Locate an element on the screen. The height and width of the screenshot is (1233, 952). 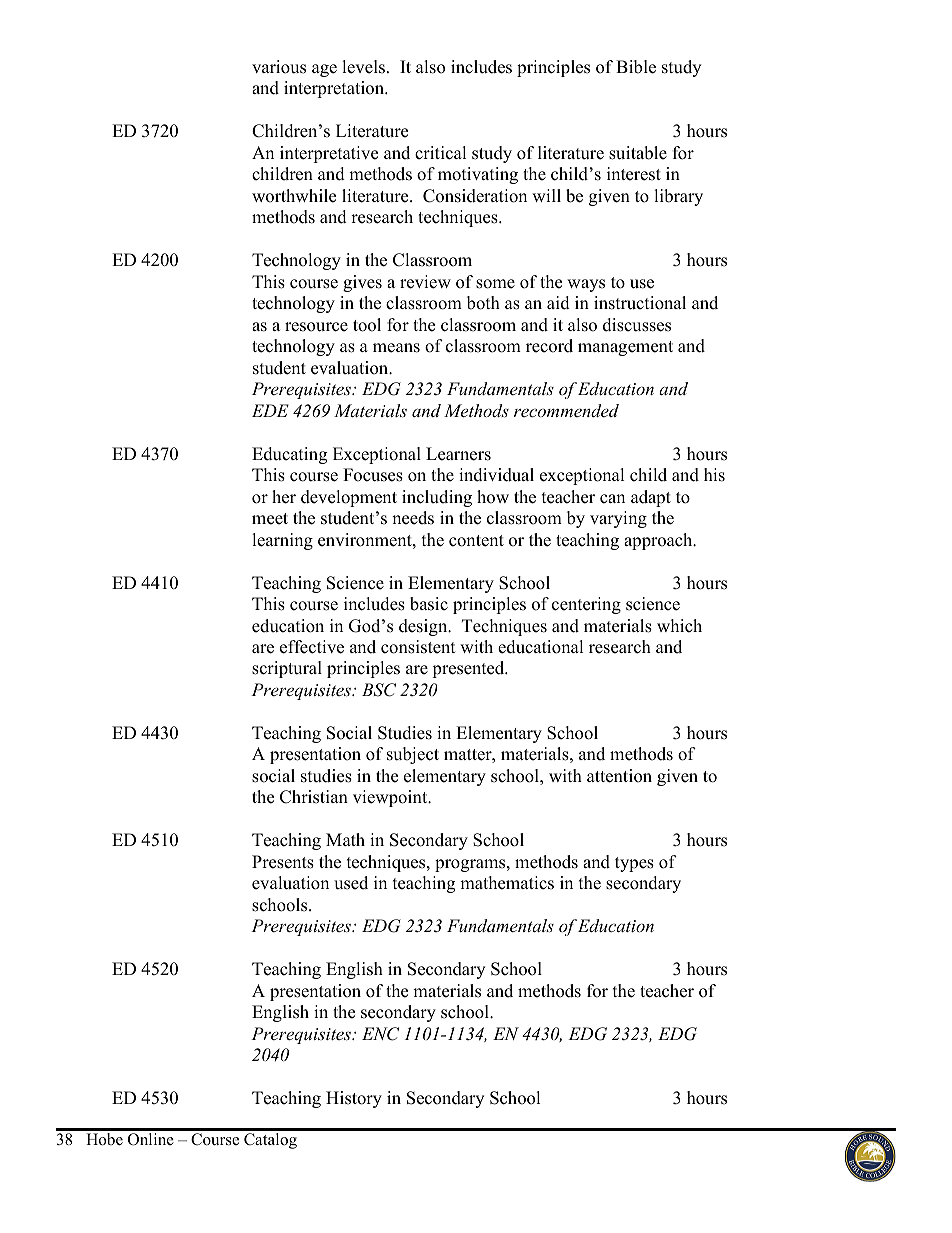
resource is located at coordinates (316, 327).
